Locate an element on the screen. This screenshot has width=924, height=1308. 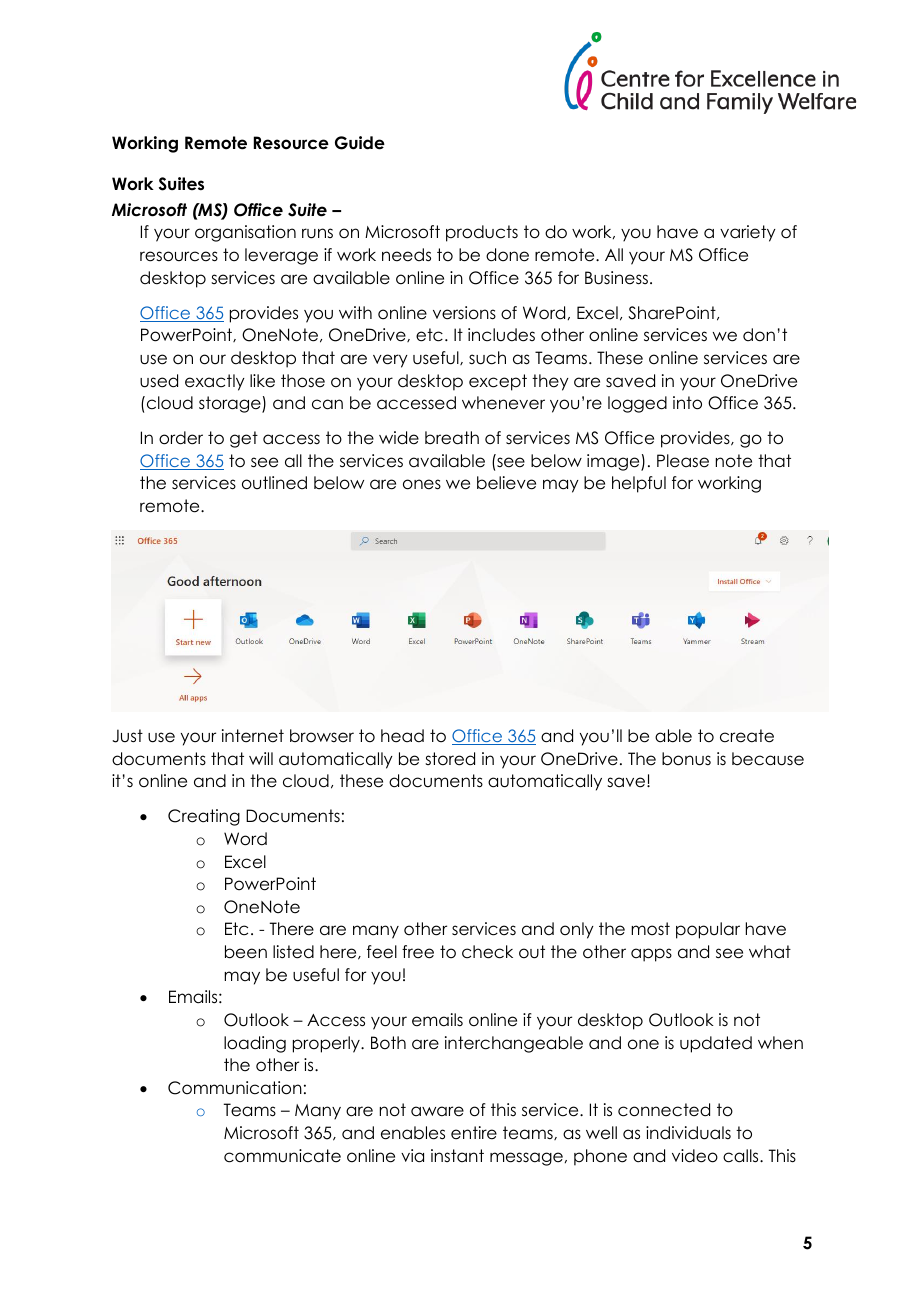
variety is located at coordinates (748, 233).
